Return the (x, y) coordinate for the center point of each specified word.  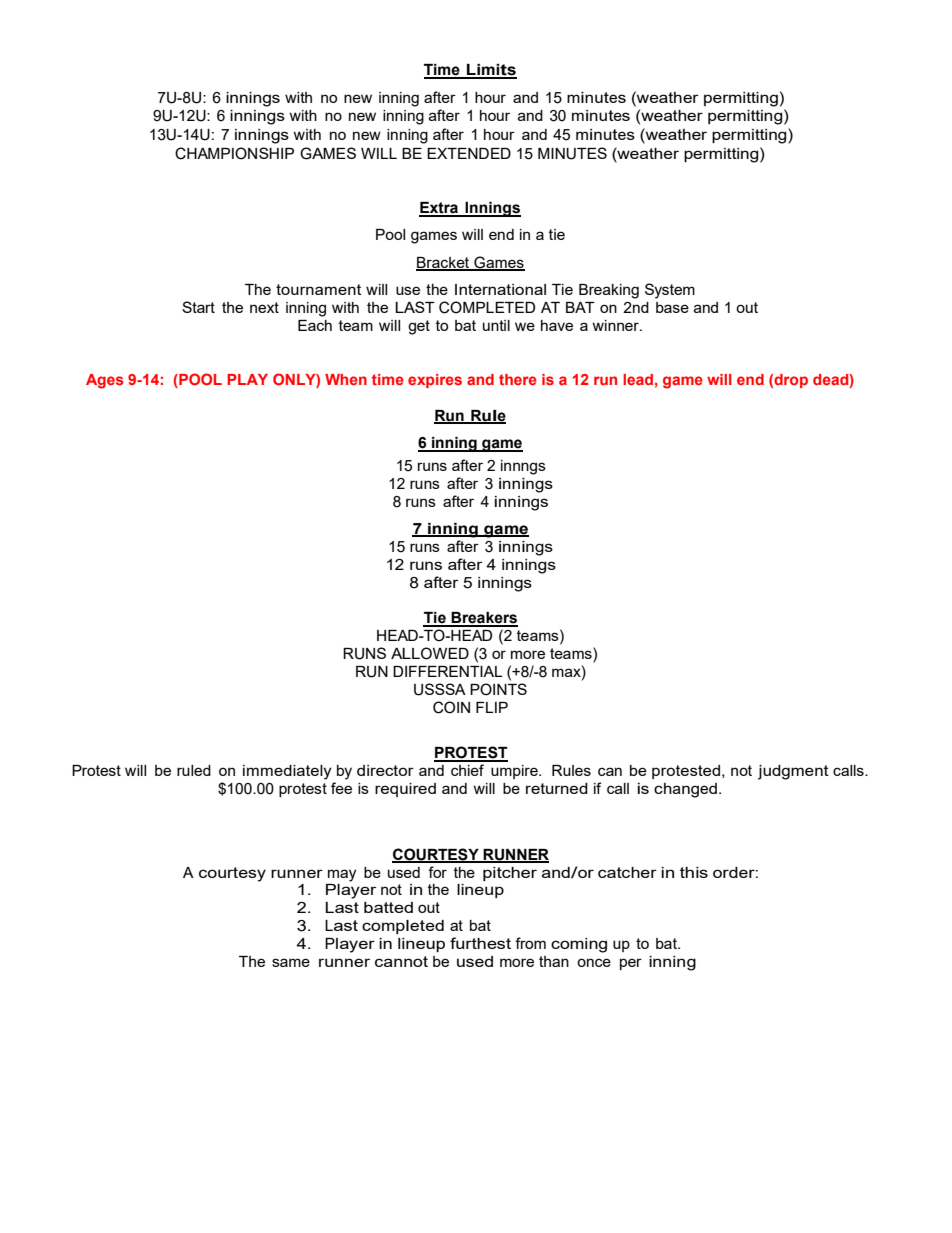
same (291, 962)
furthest (480, 943)
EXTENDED (469, 153)
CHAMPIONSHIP (234, 153)
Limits (491, 71)
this (694, 872)
